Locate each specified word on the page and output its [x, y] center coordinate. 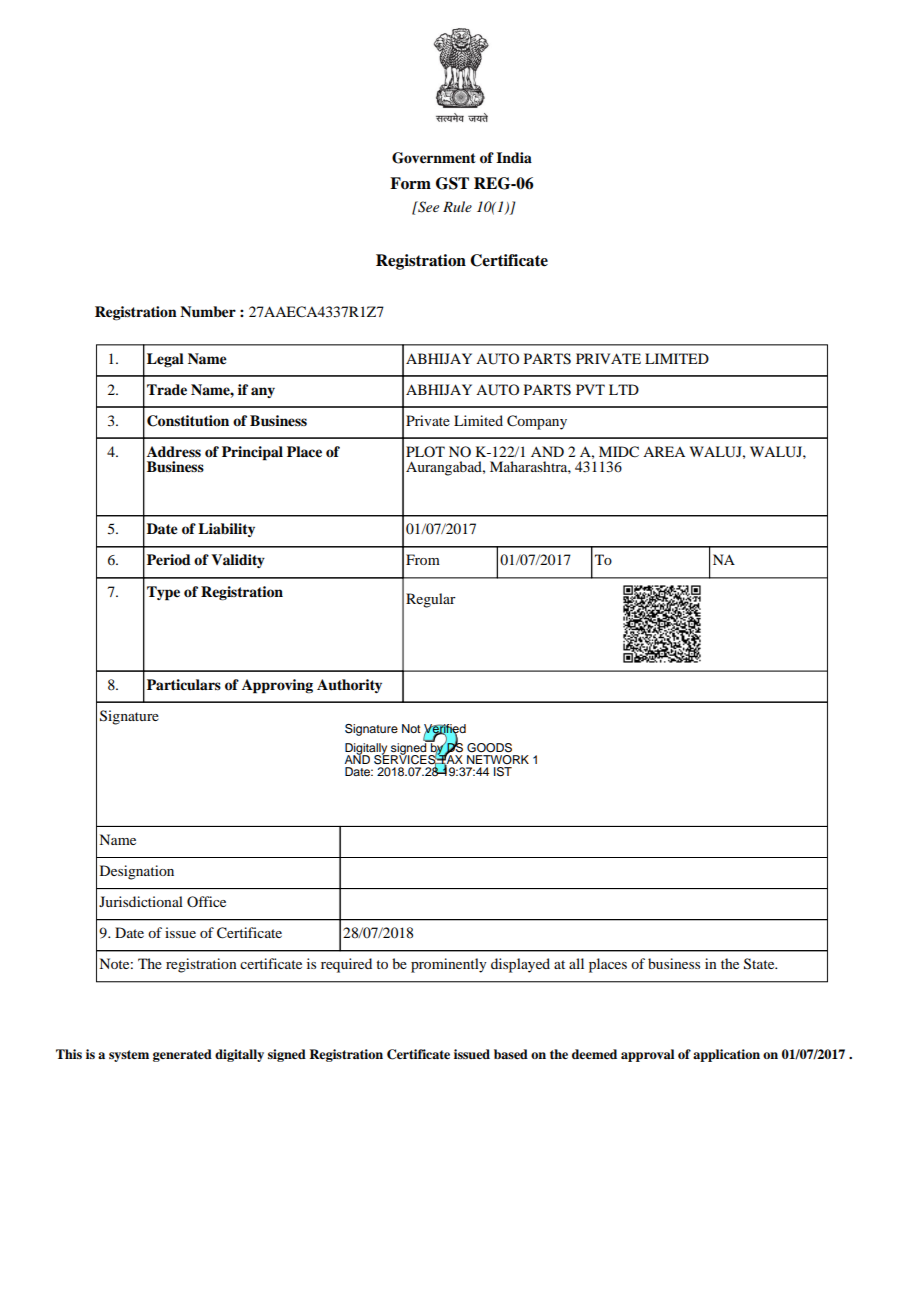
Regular [431, 600]
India [514, 157]
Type [163, 593]
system [129, 1056]
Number [208, 312]
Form [410, 183]
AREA [664, 451]
